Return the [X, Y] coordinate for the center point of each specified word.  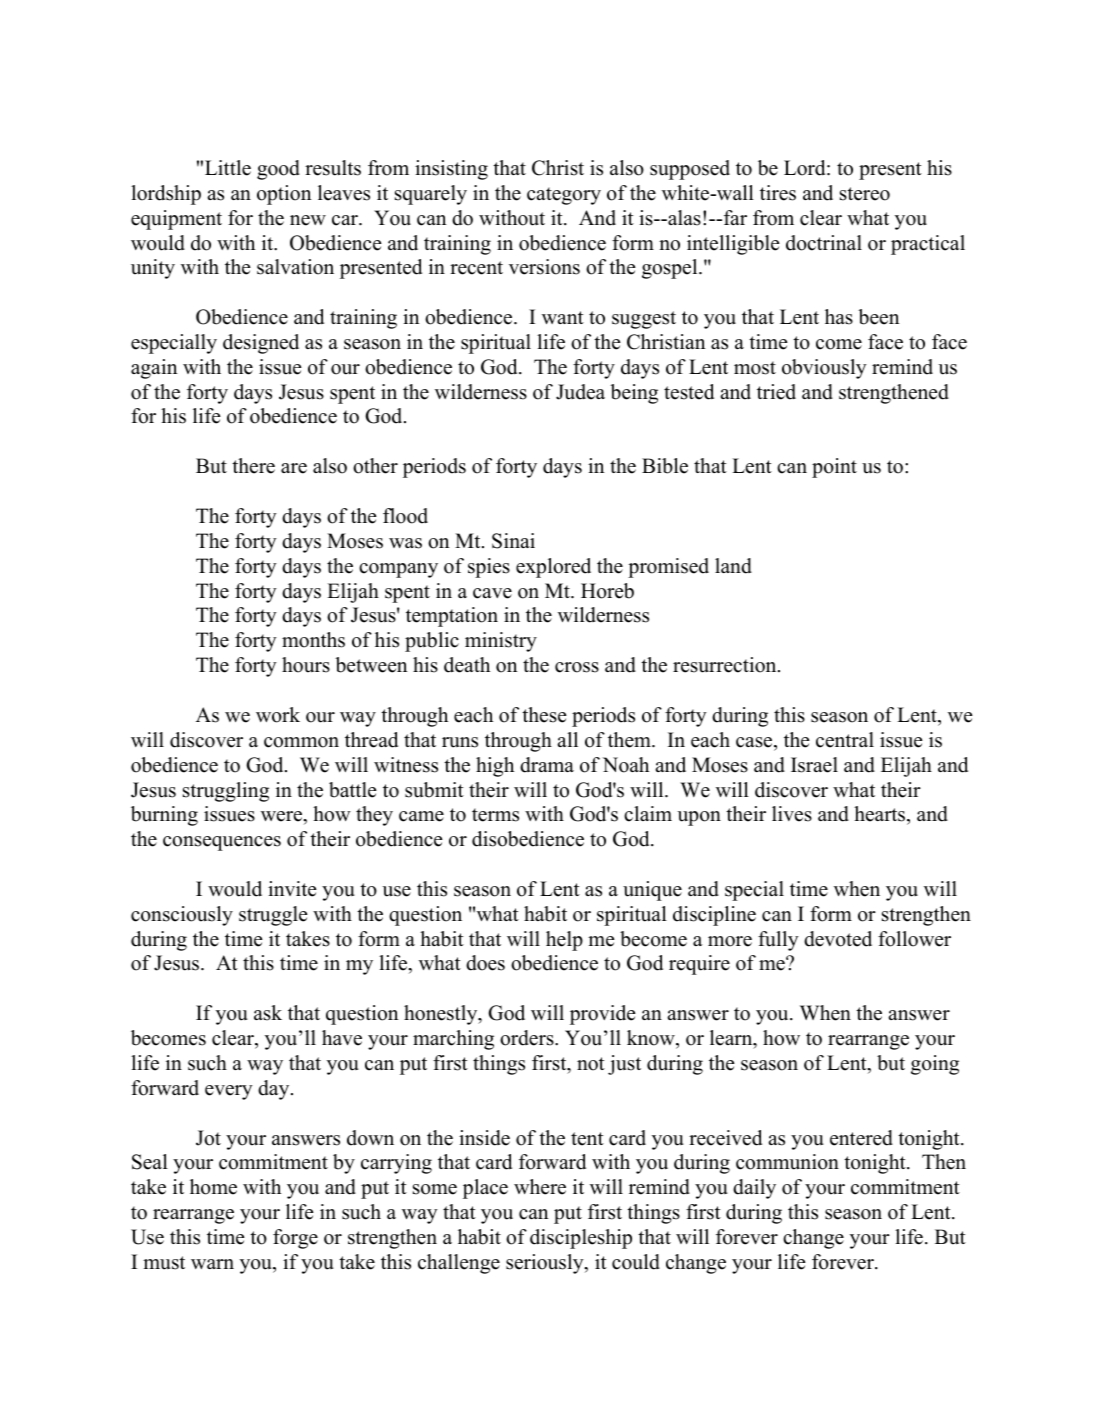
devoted [838, 939]
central [845, 740]
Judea [580, 392]
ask [268, 1013]
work [278, 715]
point [834, 468]
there [253, 466]
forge [295, 1239]
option [284, 195]
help [564, 941]
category [564, 196]
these [544, 715]
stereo [865, 194]
